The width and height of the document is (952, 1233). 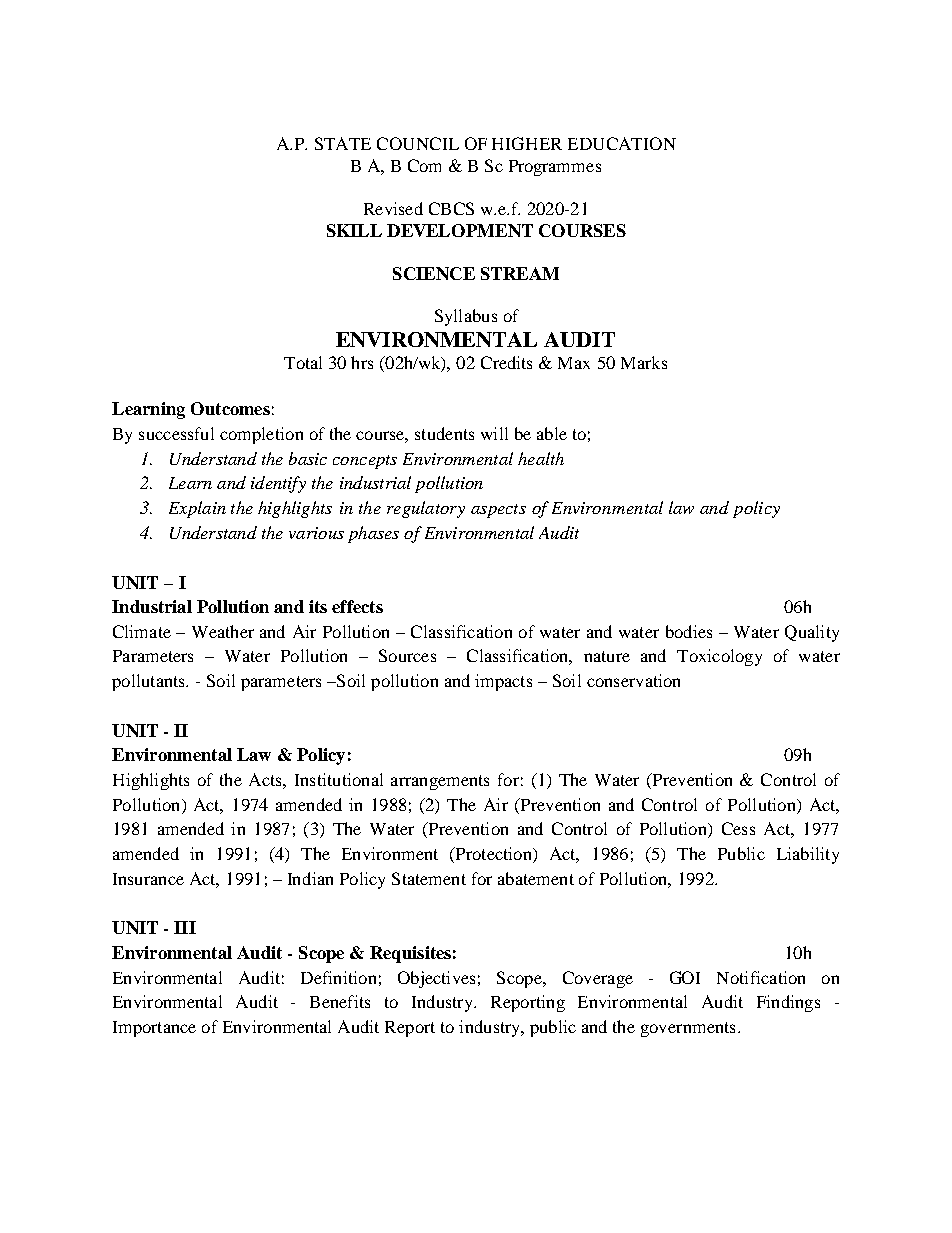 I want to click on Objectives, so click(x=436, y=979).
